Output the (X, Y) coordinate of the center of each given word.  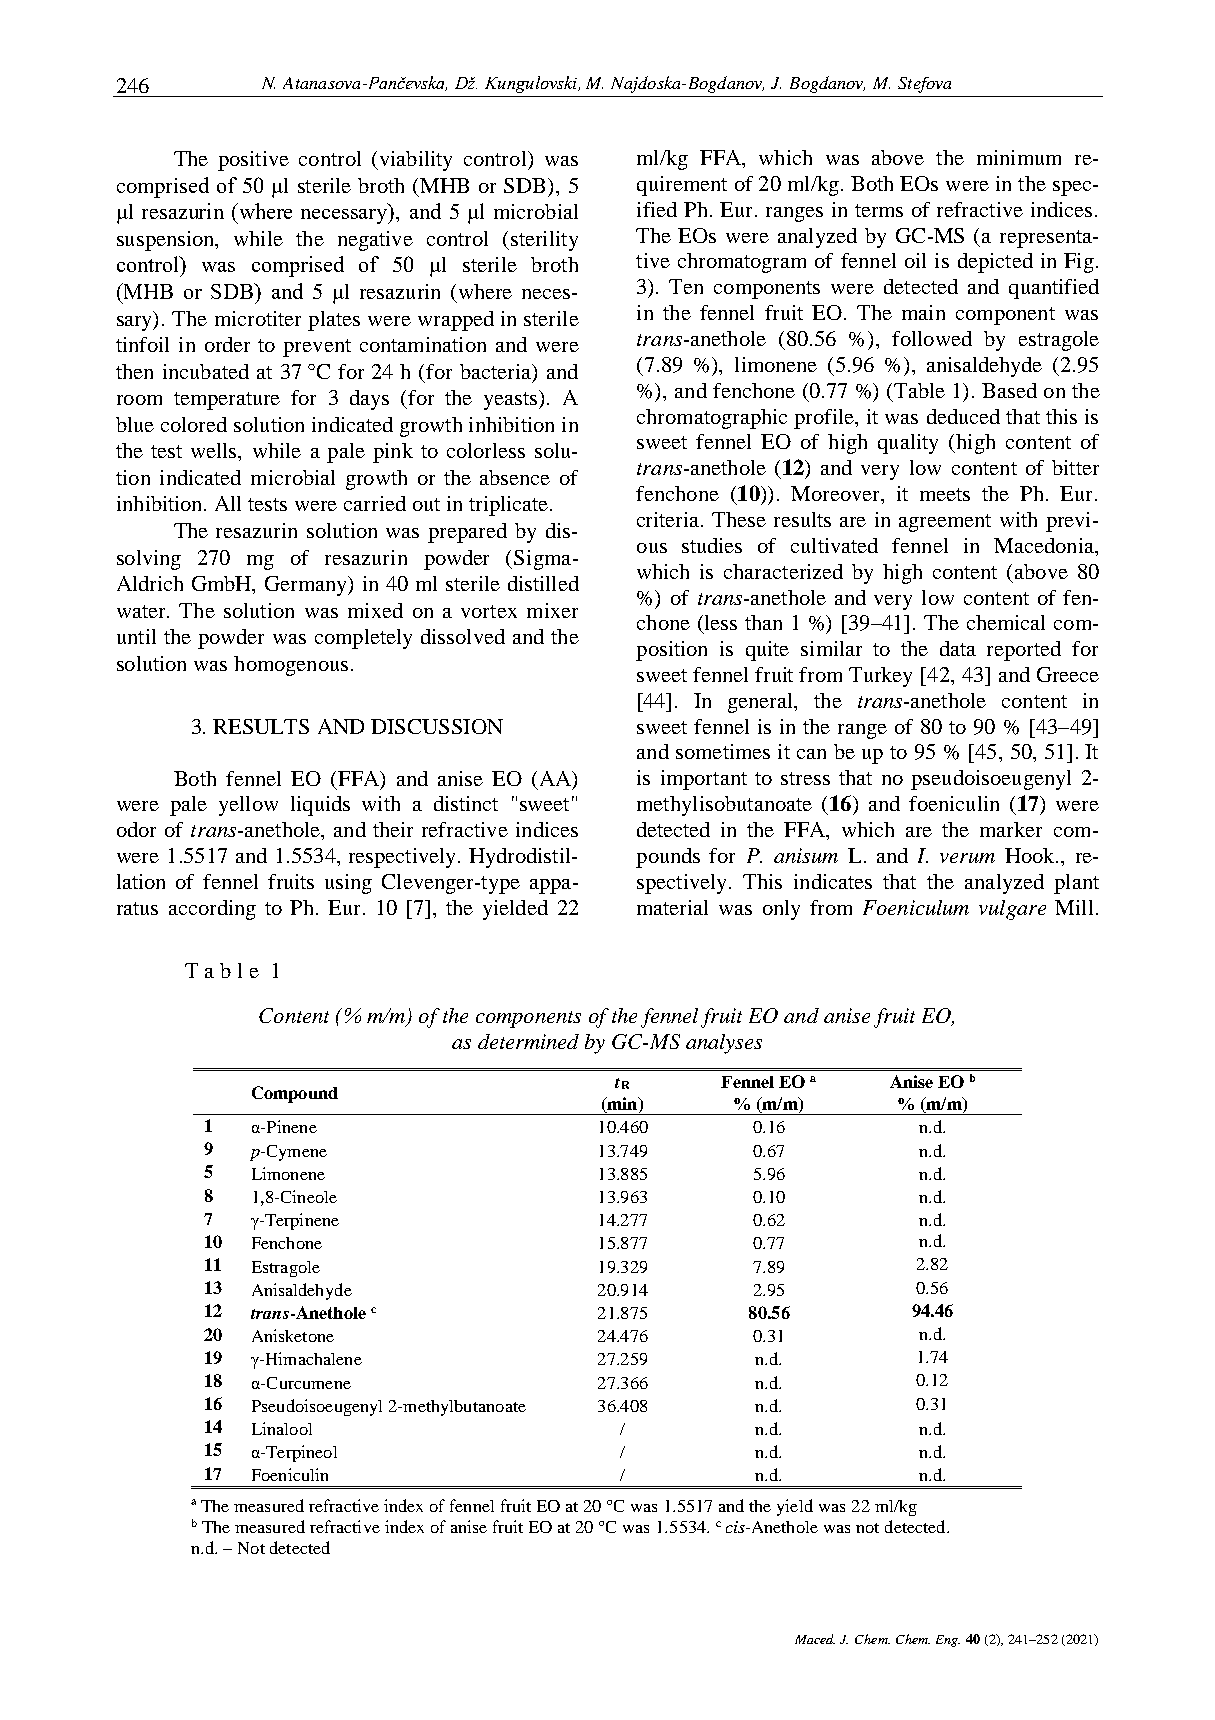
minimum (1019, 157)
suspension (167, 241)
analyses (724, 1044)
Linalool (282, 1428)
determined (528, 1041)
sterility (544, 241)
